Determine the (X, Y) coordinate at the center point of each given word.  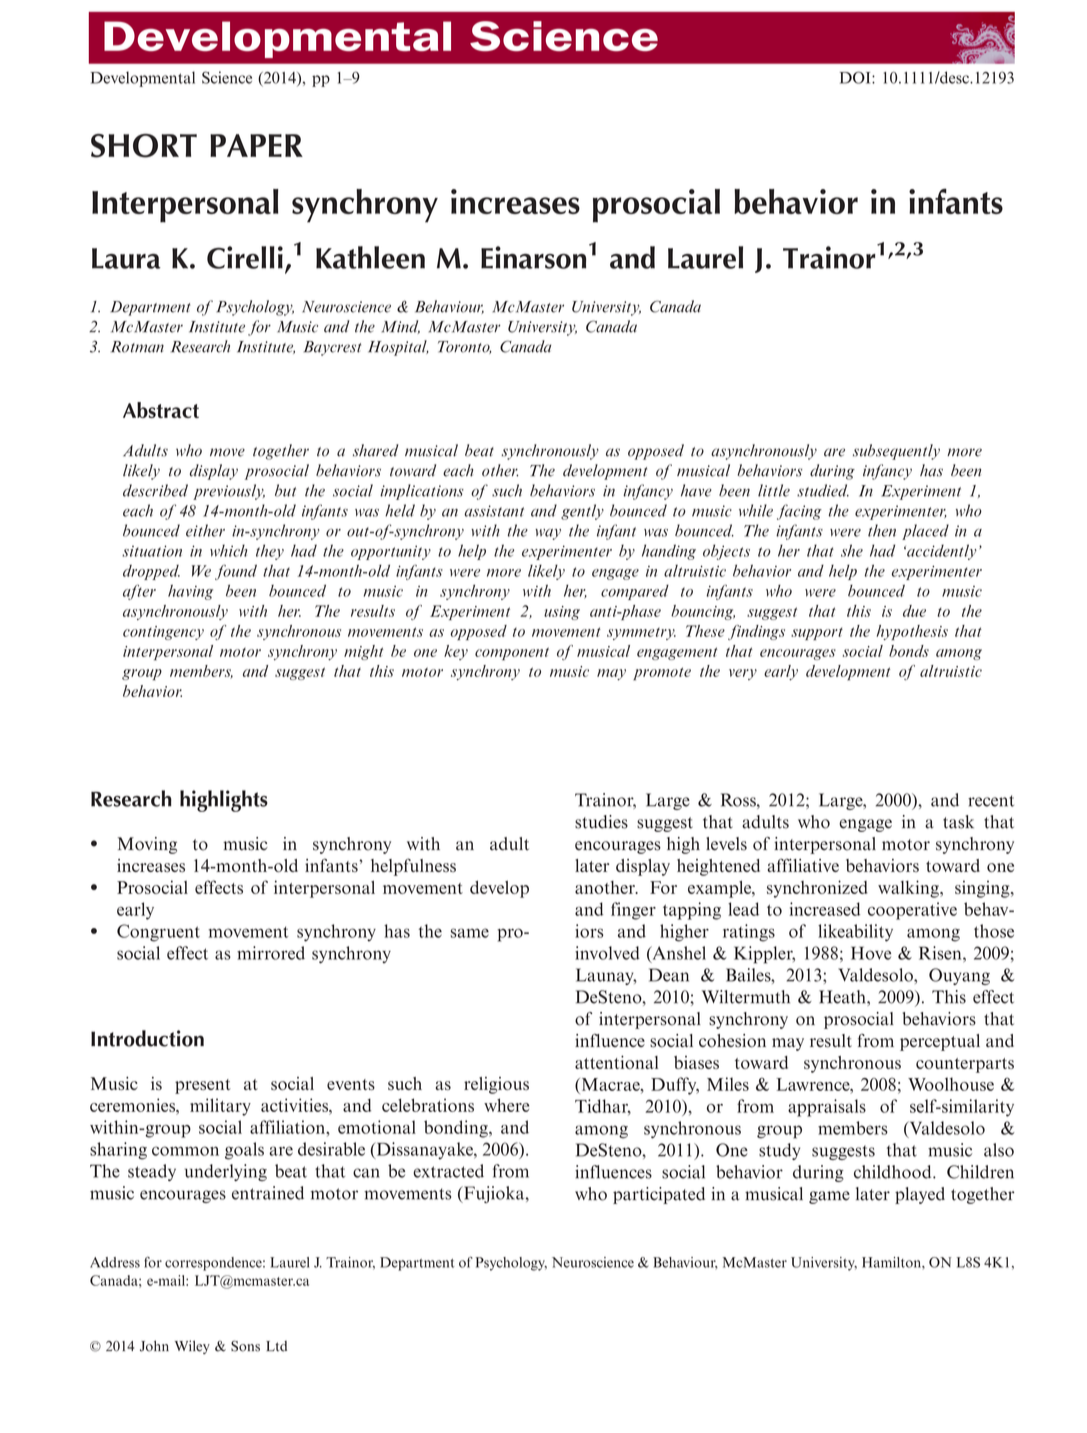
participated (659, 1195)
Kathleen (370, 257)
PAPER (256, 145)
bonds (909, 651)
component (512, 654)
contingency (163, 633)
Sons (245, 1346)
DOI (856, 77)
